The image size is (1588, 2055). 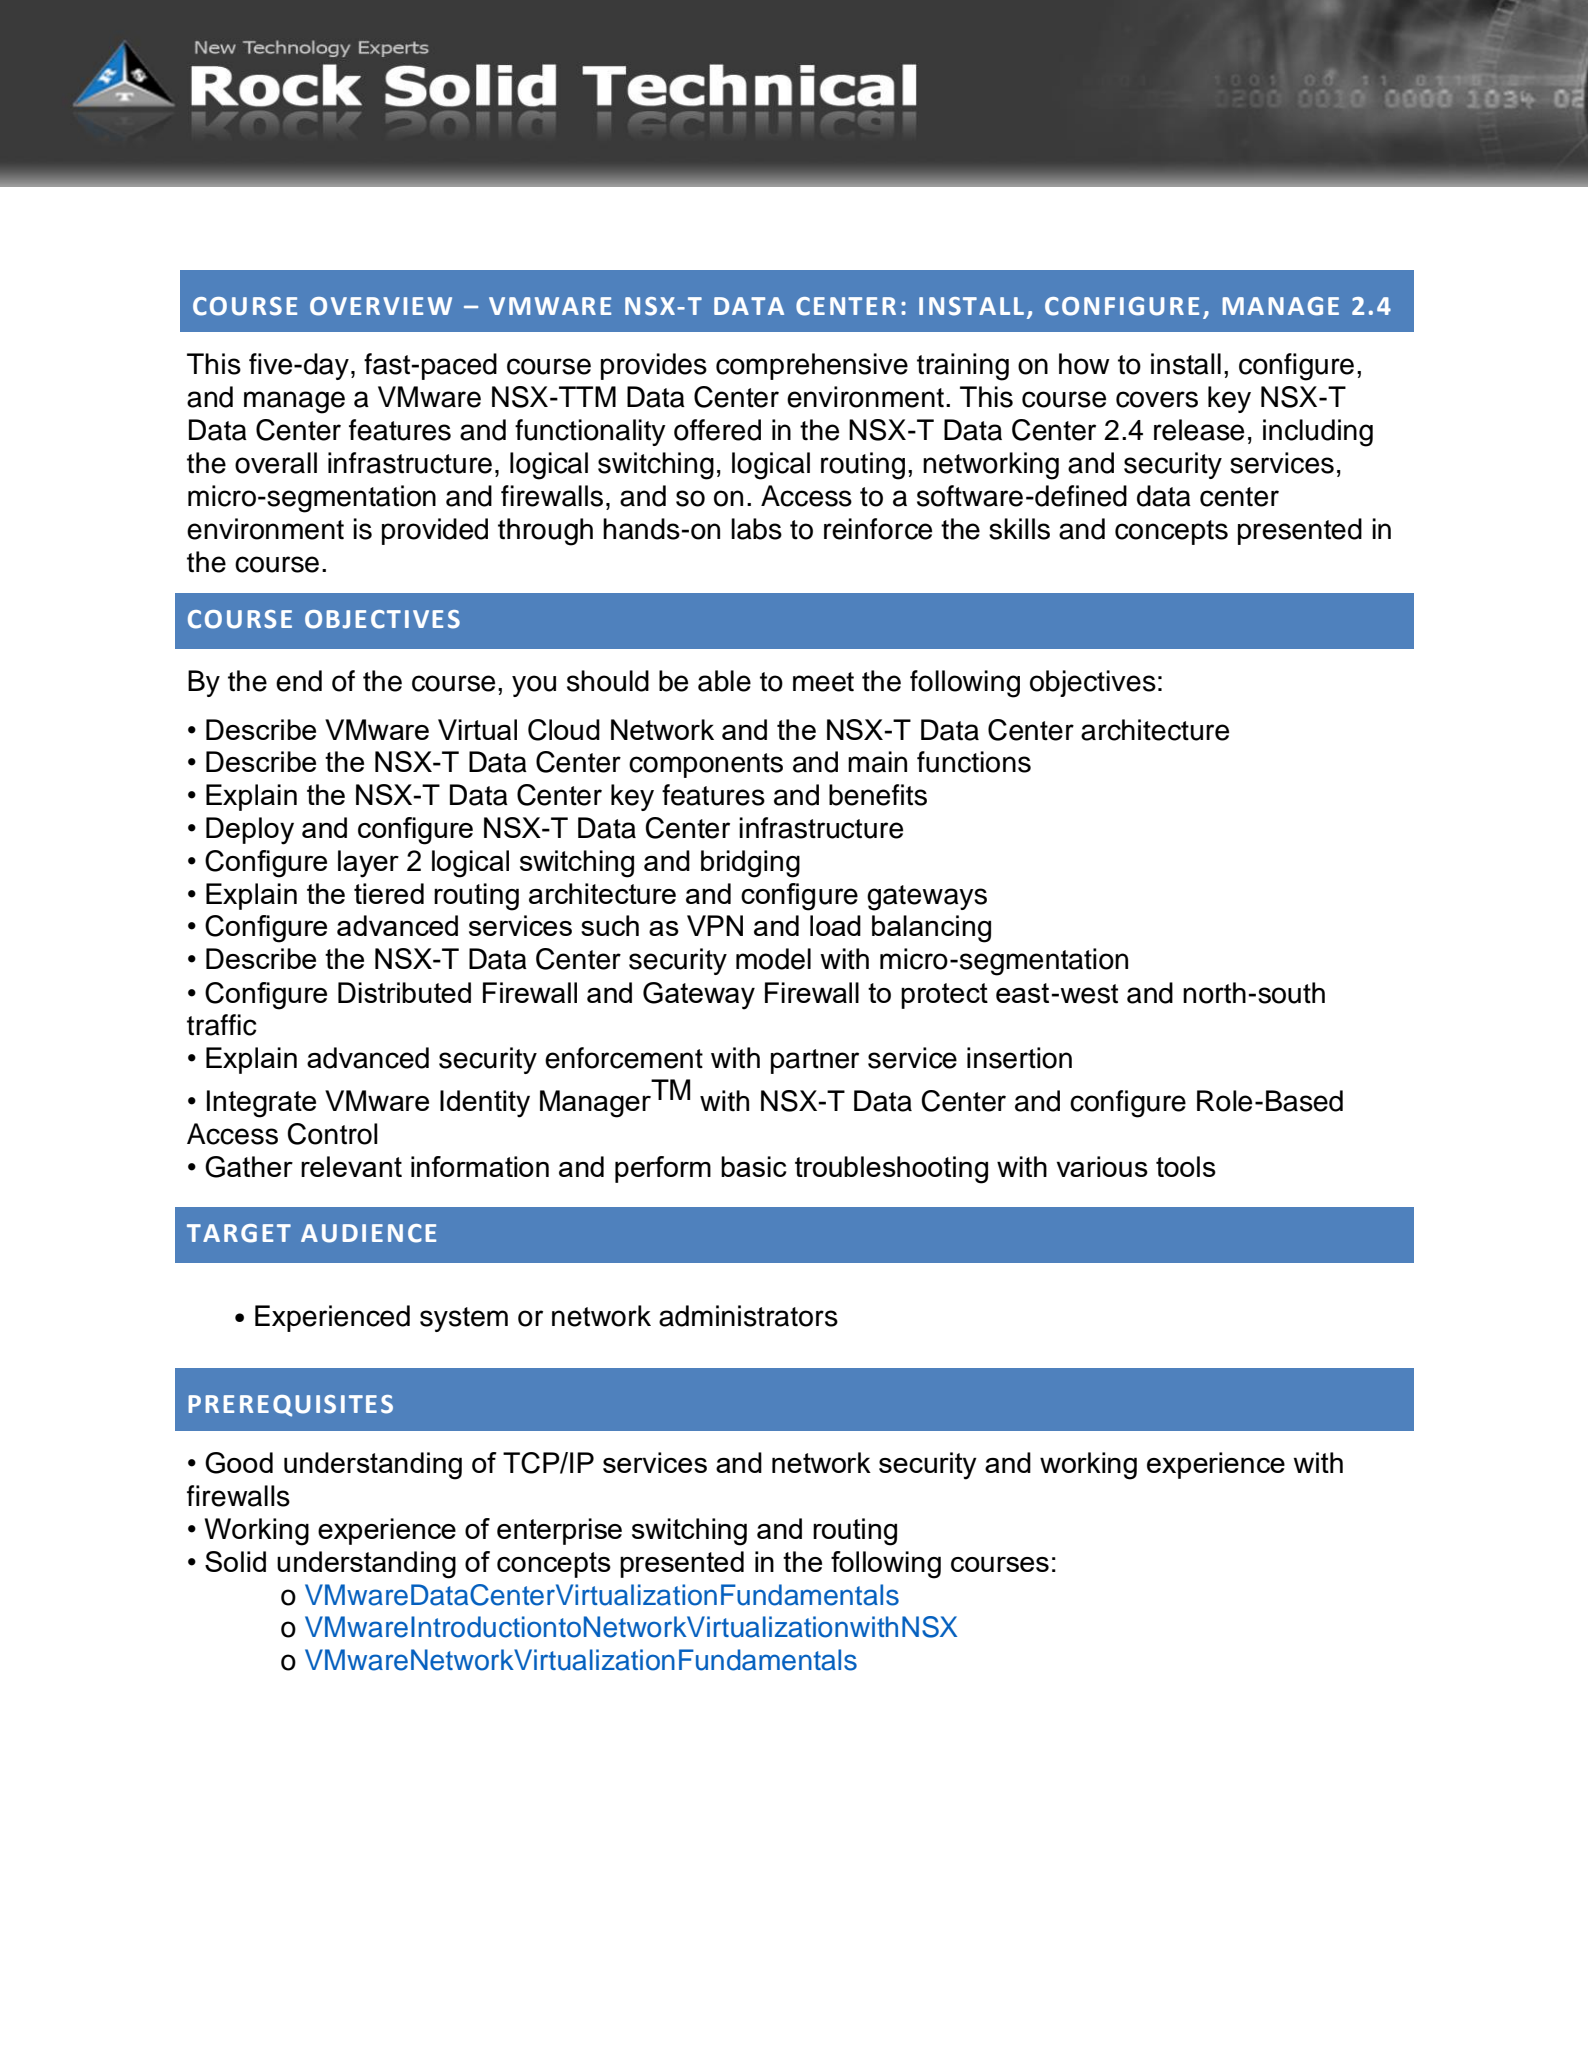 I want to click on covers, so click(x=1157, y=399).
